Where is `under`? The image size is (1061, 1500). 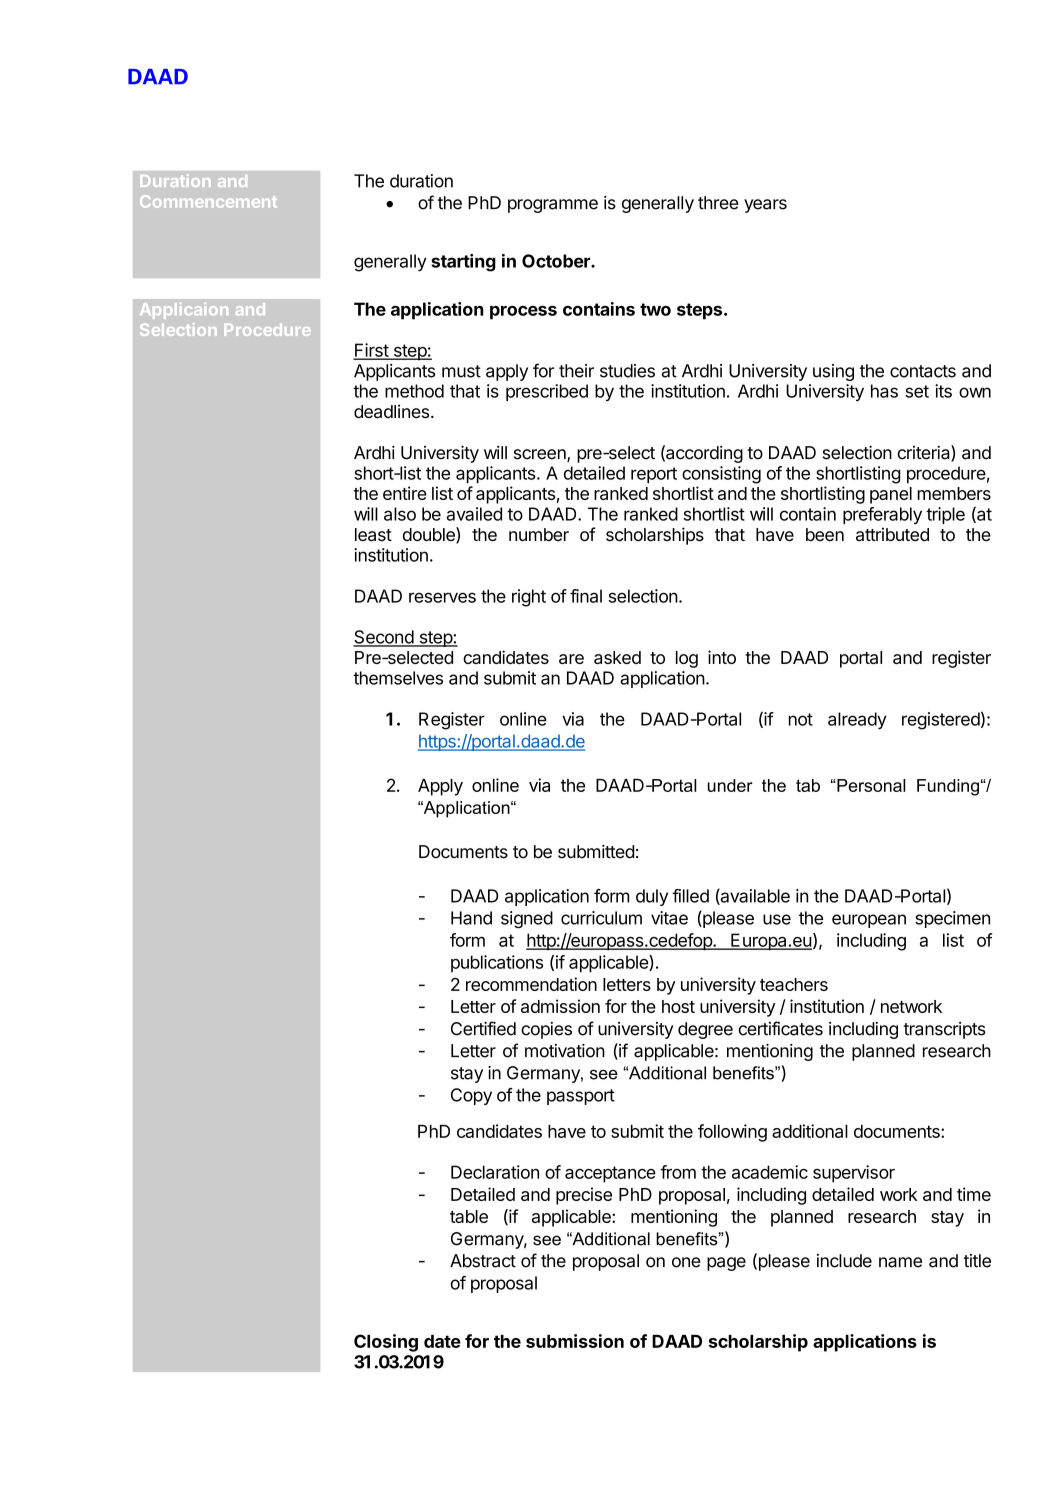 under is located at coordinates (730, 785).
